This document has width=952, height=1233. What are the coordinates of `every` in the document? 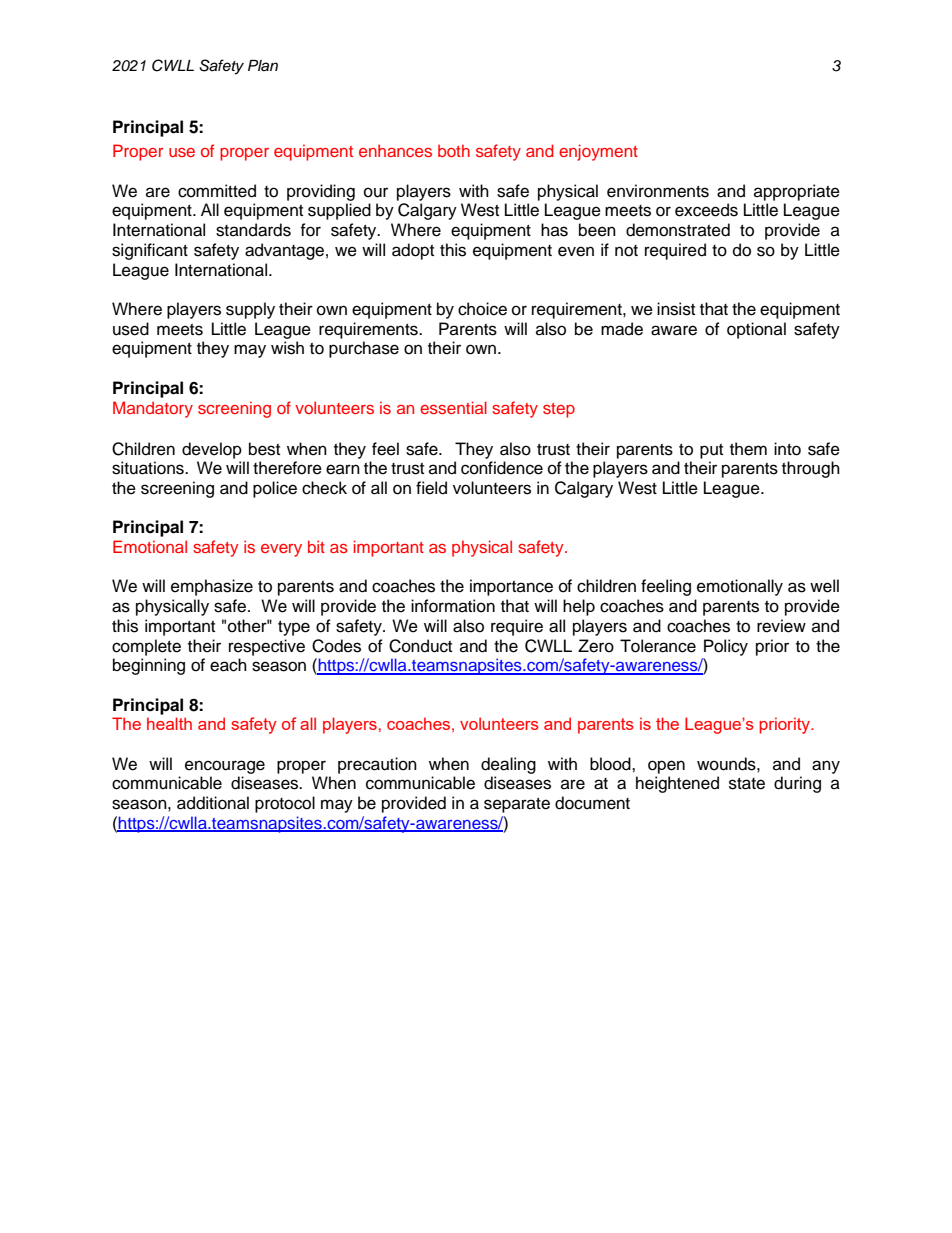 It's located at (281, 550).
